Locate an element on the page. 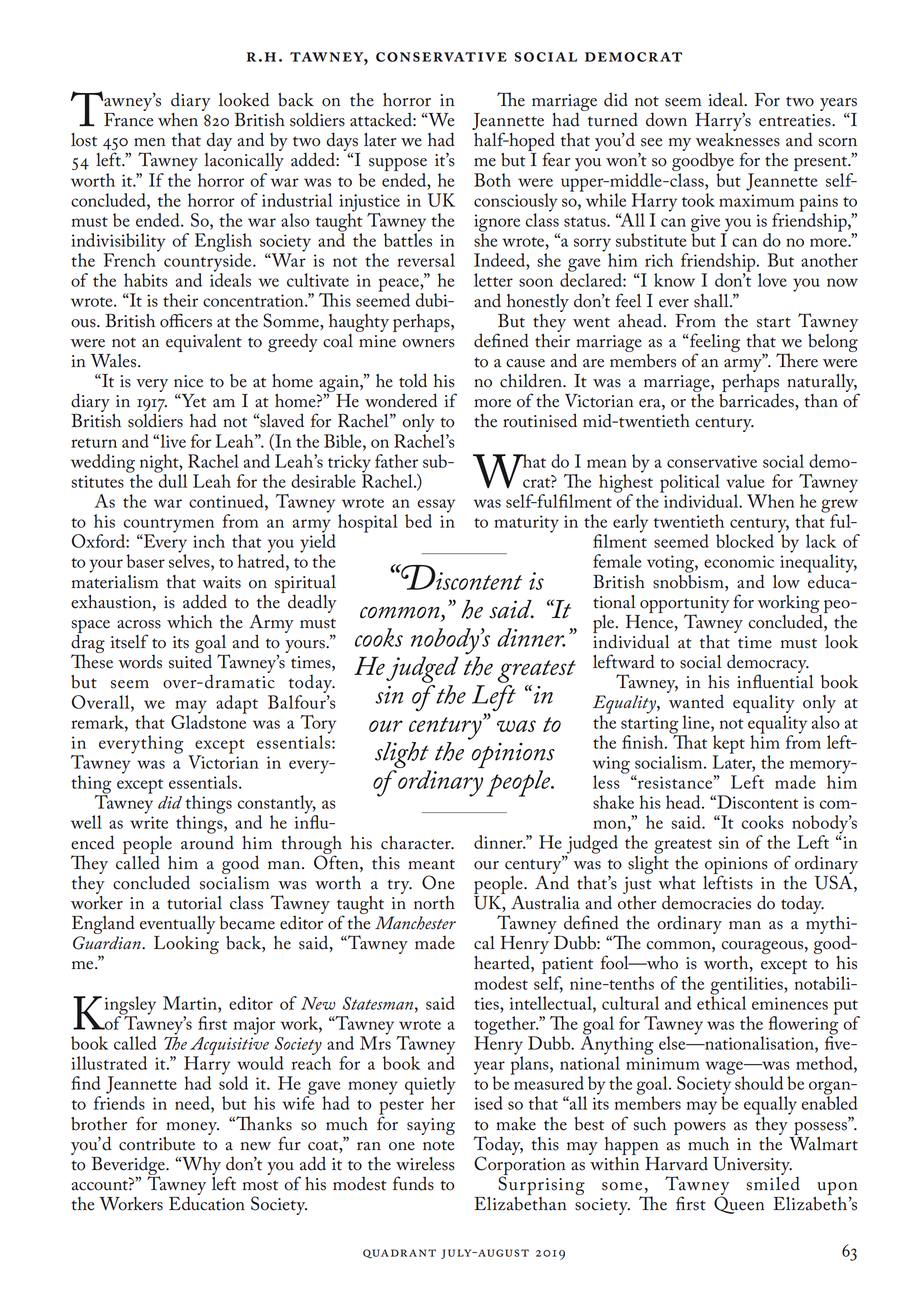 This page has height=1304, width=924. France is located at coordinates (129, 118).
